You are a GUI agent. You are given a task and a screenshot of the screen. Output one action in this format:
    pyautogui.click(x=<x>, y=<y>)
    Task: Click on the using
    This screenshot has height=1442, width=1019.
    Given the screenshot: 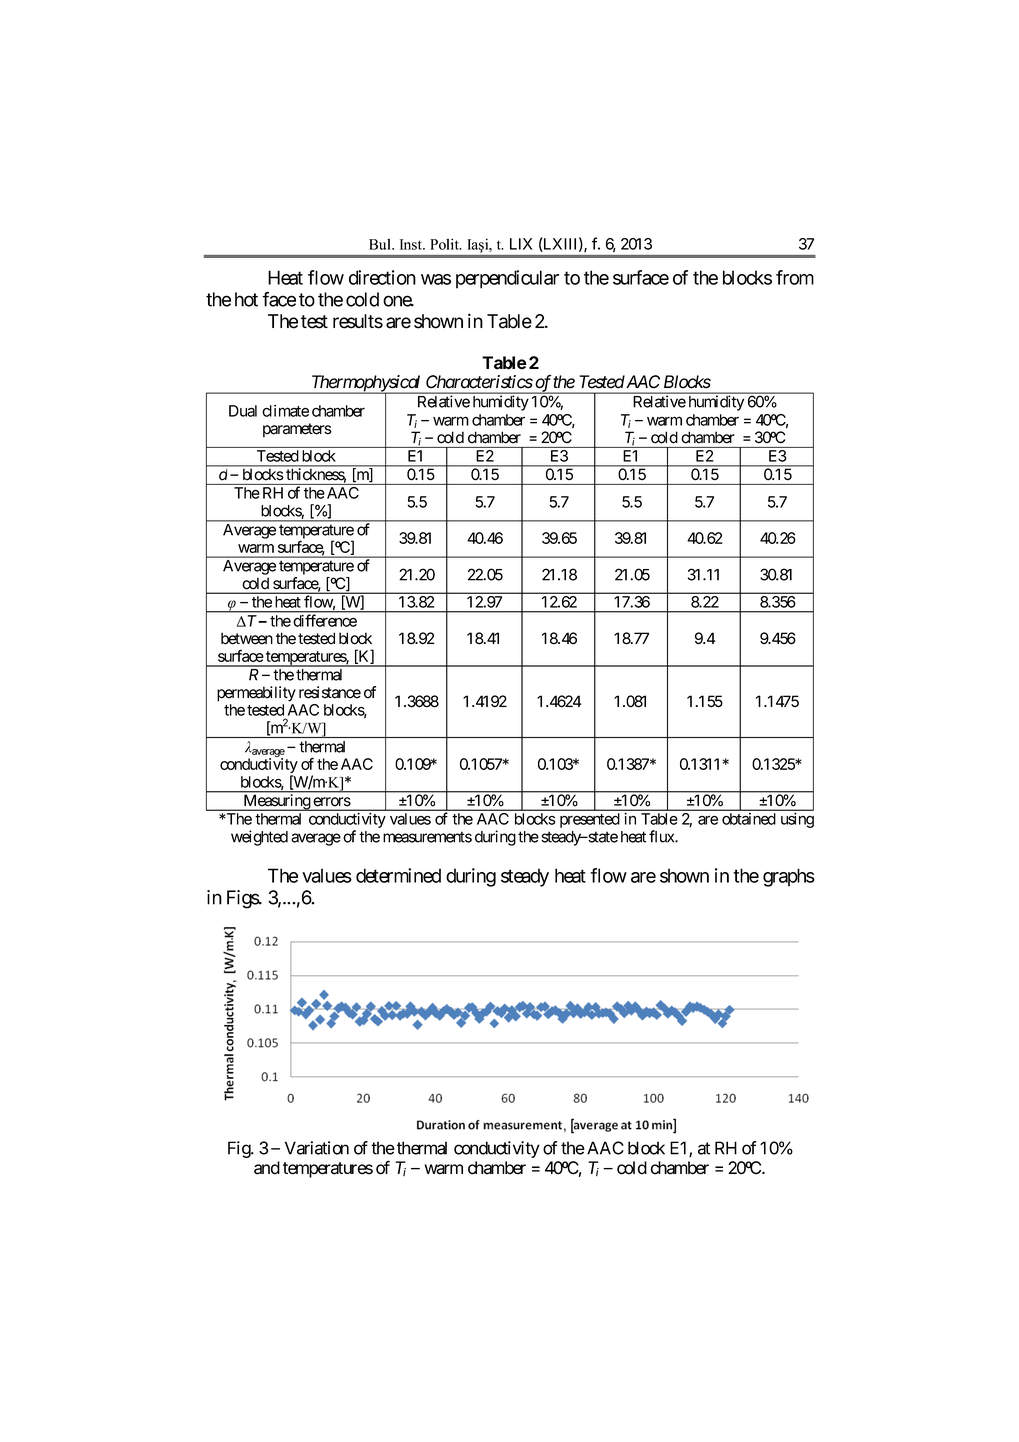 What is the action you would take?
    pyautogui.click(x=797, y=820)
